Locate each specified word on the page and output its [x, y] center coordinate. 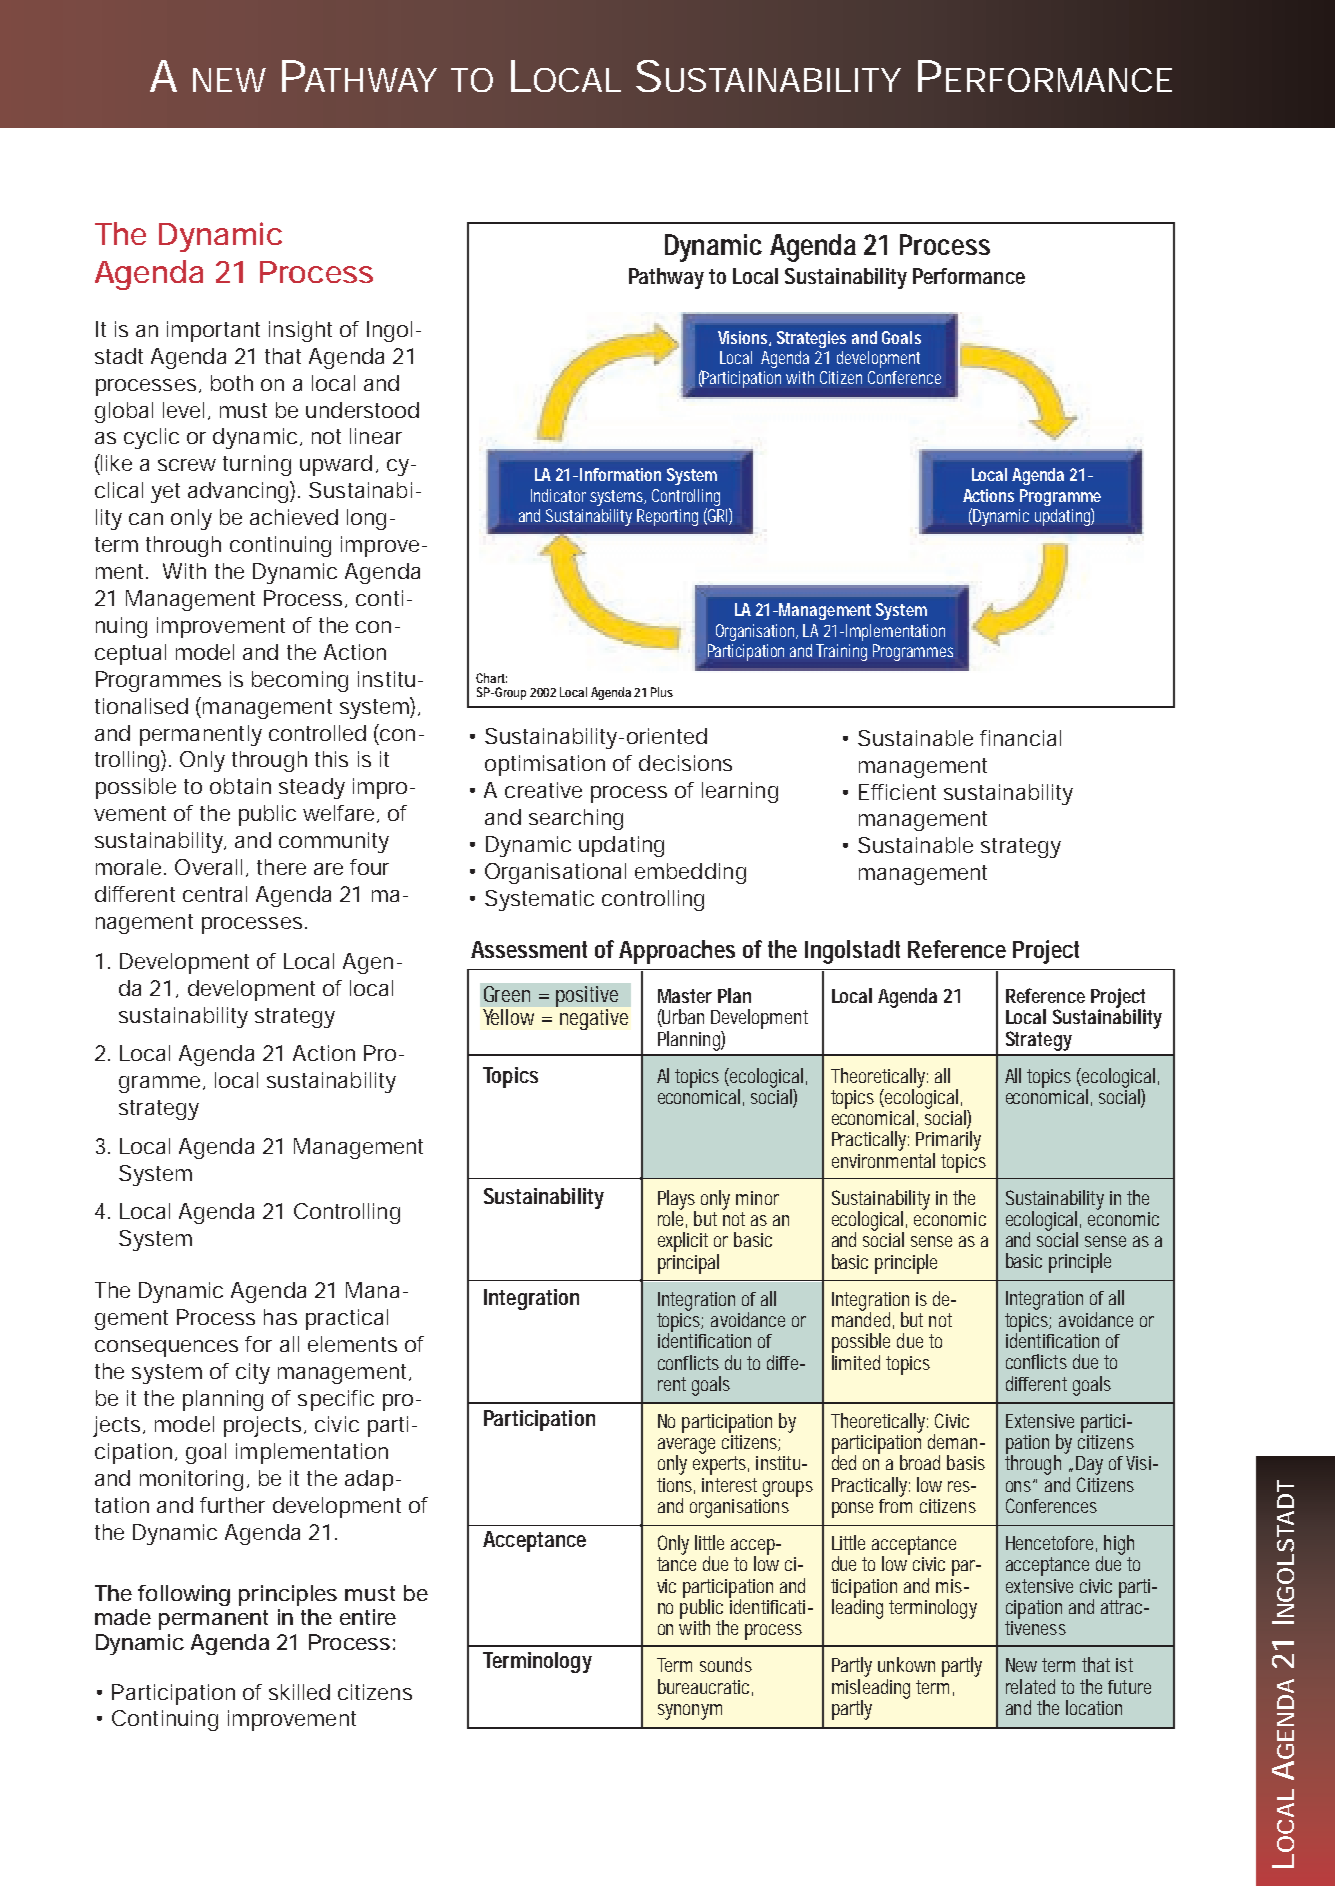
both [232, 383]
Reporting [667, 517]
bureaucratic [705, 1687]
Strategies [811, 339]
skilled [299, 1692]
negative [594, 1019]
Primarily [948, 1142]
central [215, 894]
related [1030, 1686]
